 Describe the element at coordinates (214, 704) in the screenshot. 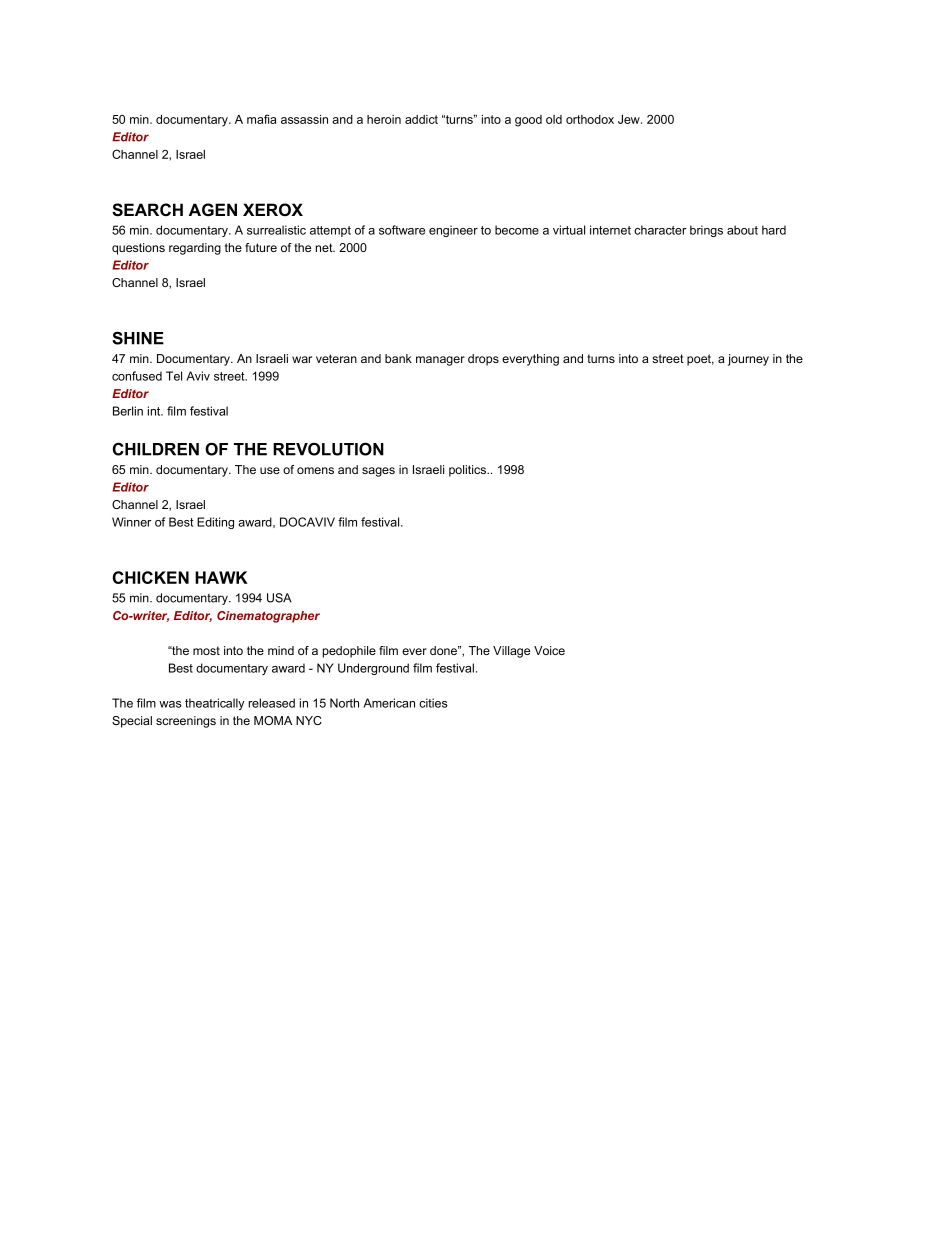

I see `theatrically` at that location.
